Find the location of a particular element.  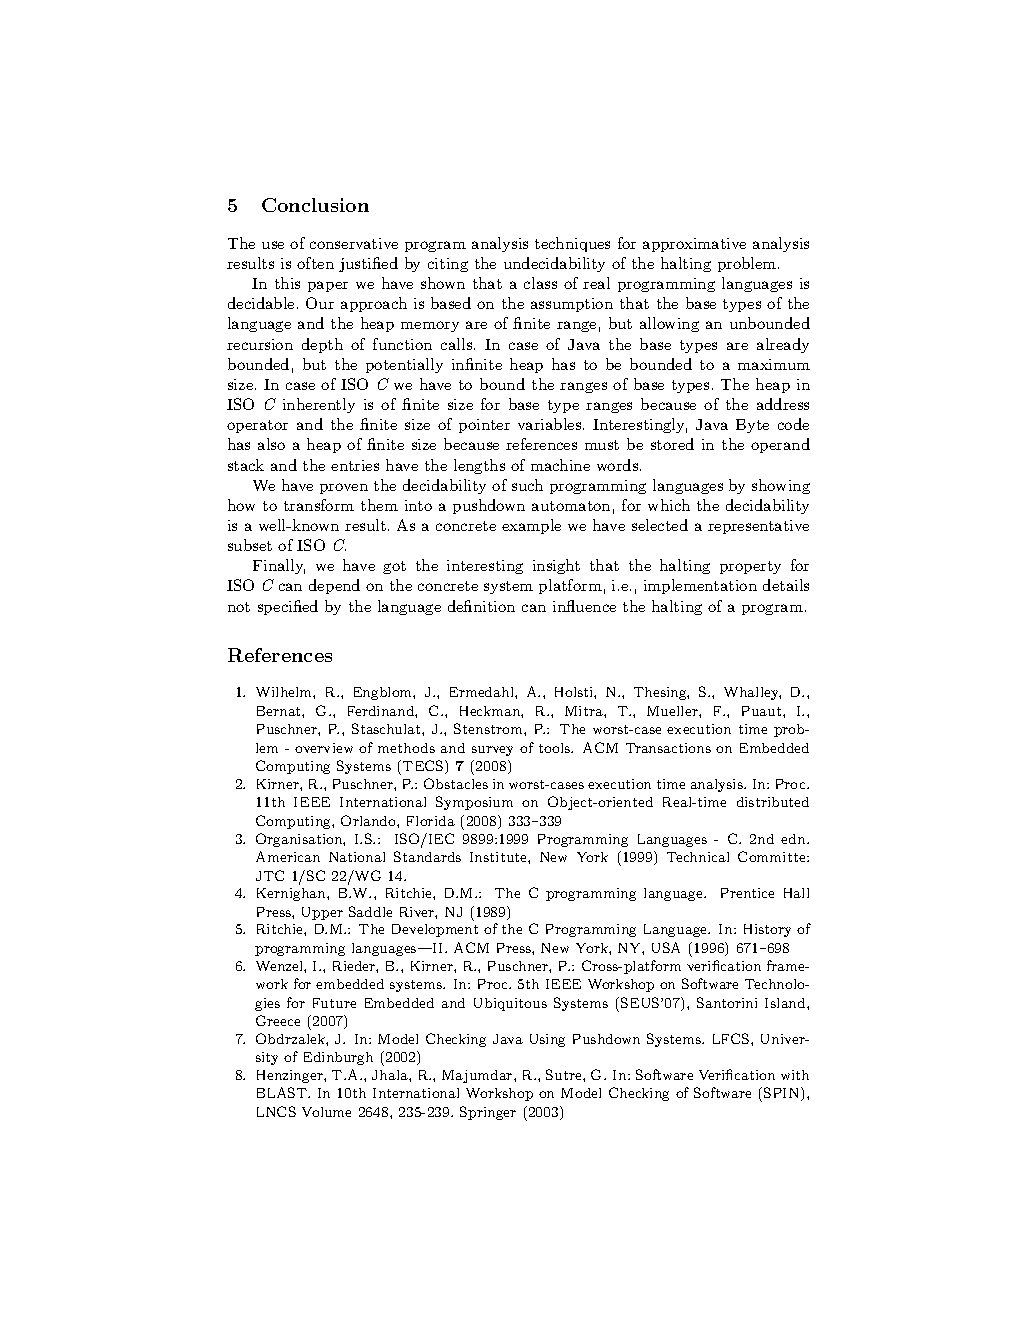

Conclusion is located at coordinates (315, 205).
